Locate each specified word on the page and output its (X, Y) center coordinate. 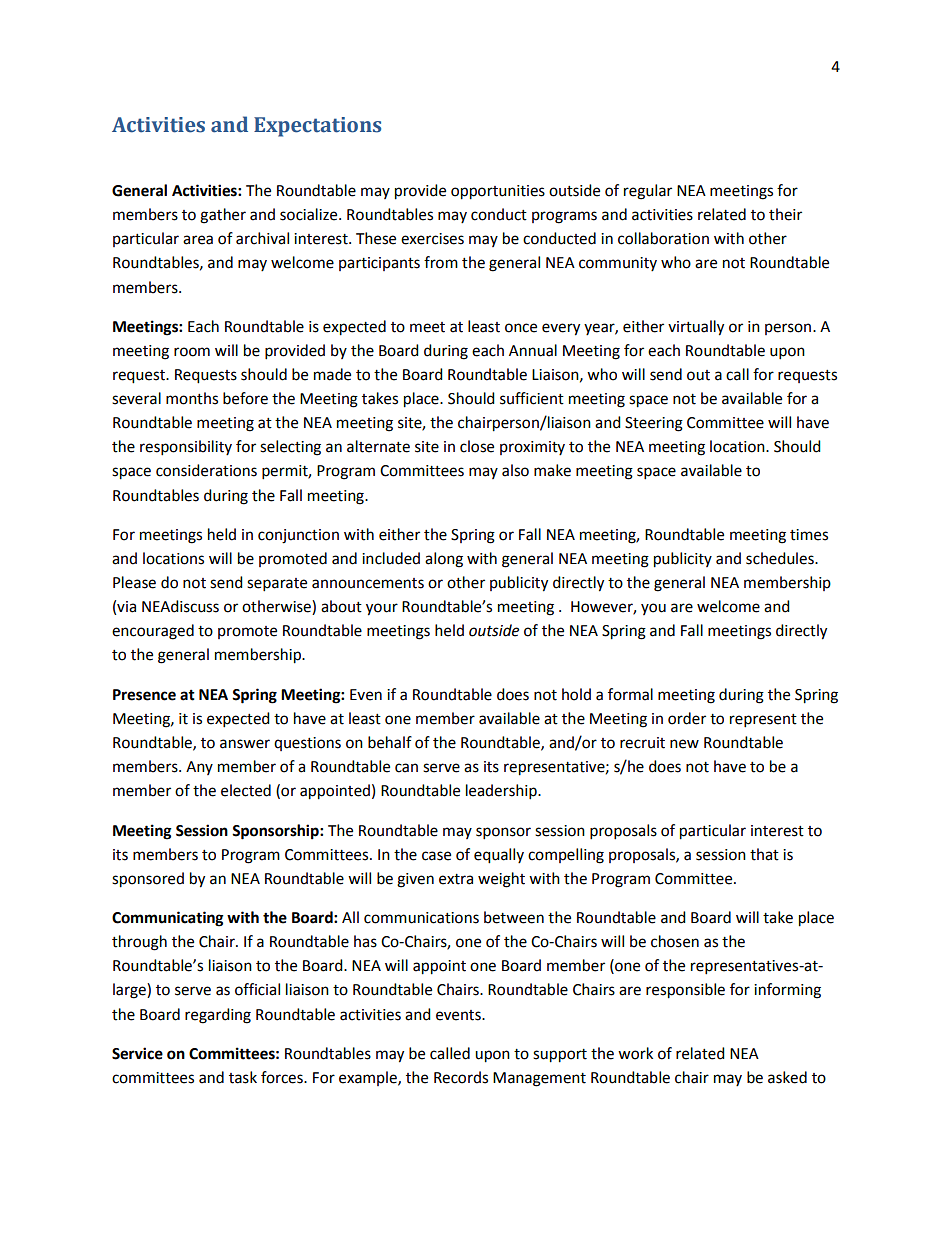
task (243, 1077)
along (444, 560)
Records (461, 1077)
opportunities (498, 192)
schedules (781, 558)
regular (648, 192)
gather (223, 216)
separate (277, 585)
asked (787, 1077)
